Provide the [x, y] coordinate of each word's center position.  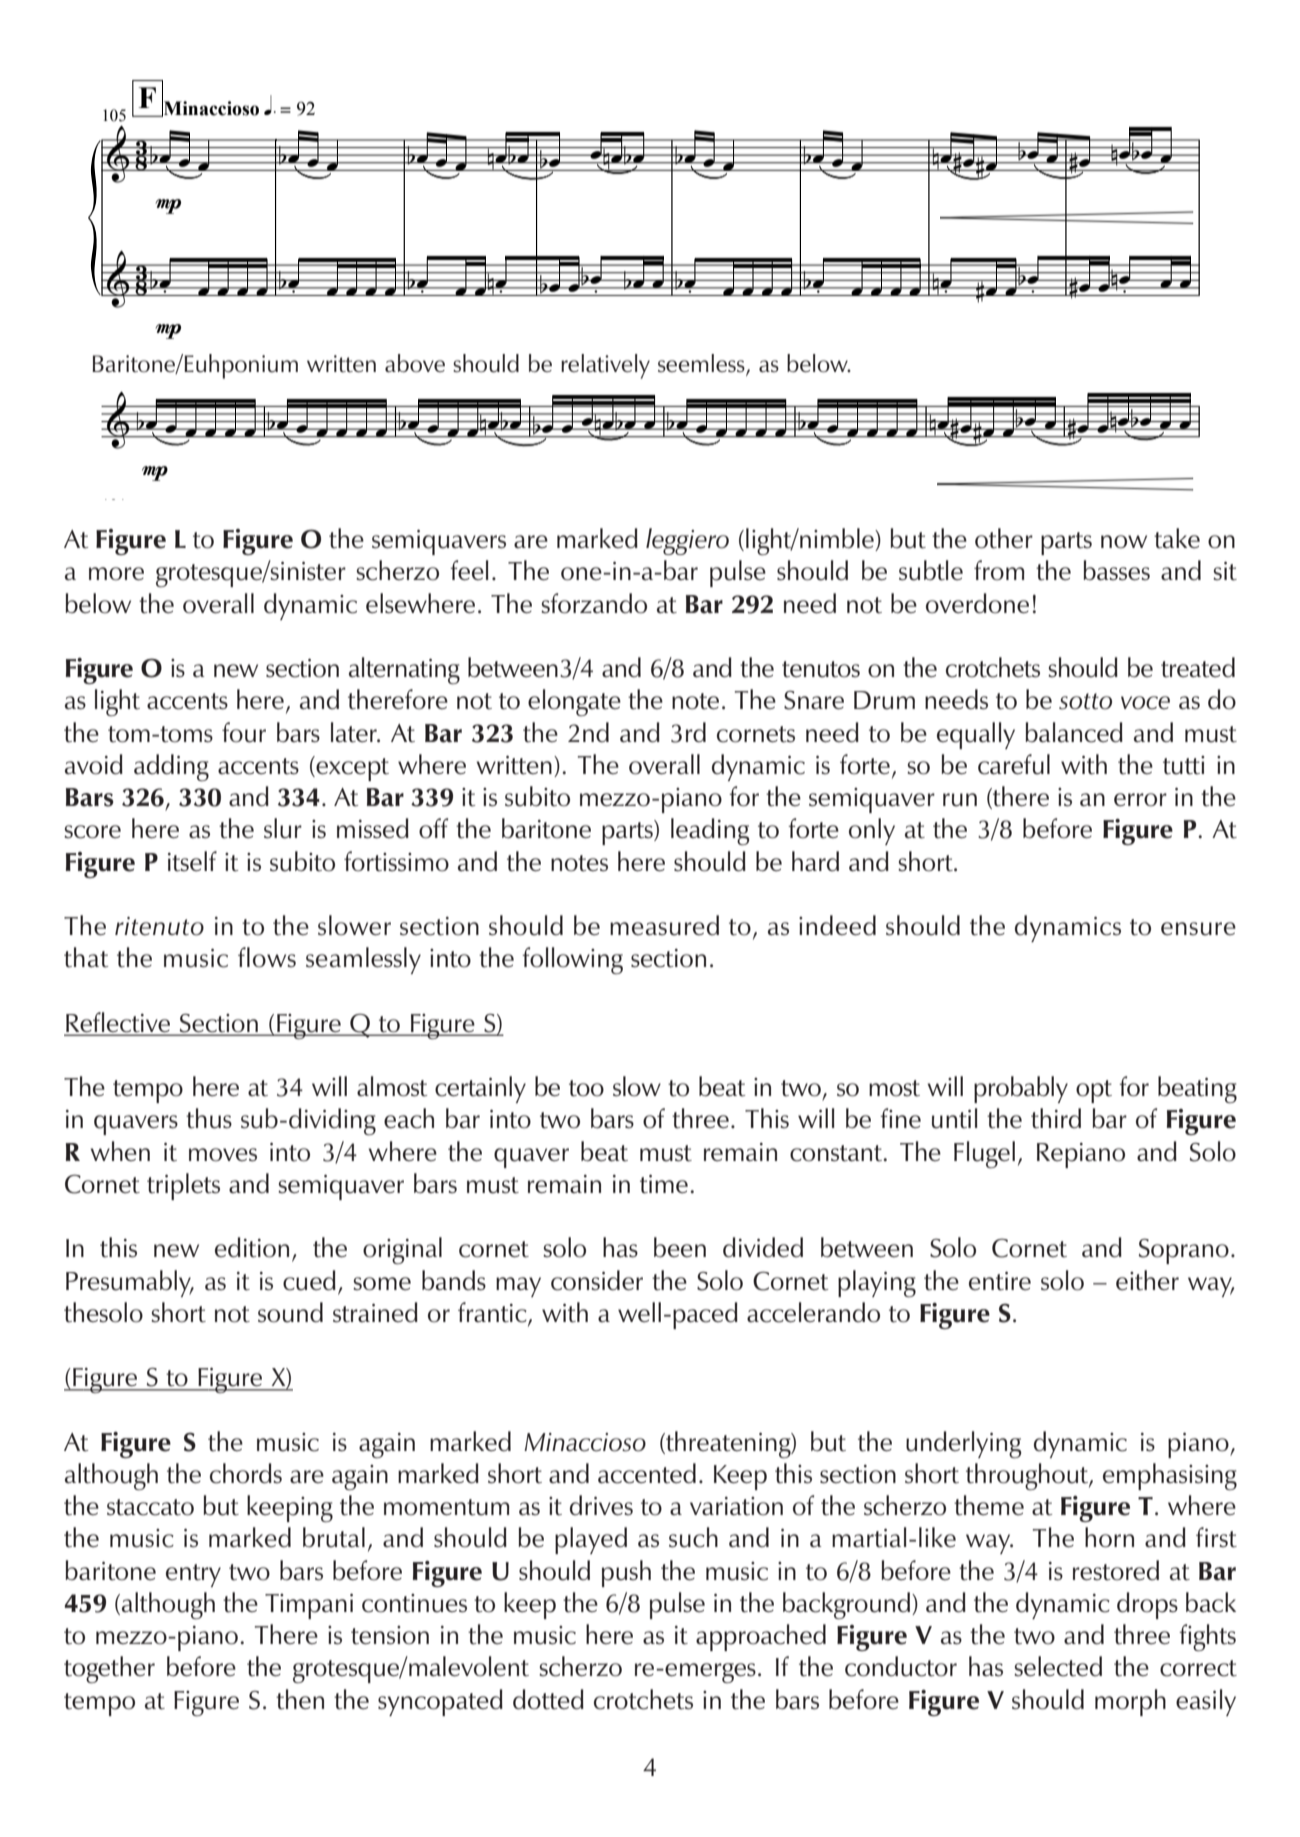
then [300, 1699]
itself [192, 861]
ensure [1198, 929]
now [1124, 542]
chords [246, 1473]
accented [647, 1473]
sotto [1085, 701]
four [244, 732]
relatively [605, 366]
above [415, 363]
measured [664, 925]
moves [223, 1155]
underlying [964, 1444]
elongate [574, 702]
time [664, 1184]
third [1056, 1118]
